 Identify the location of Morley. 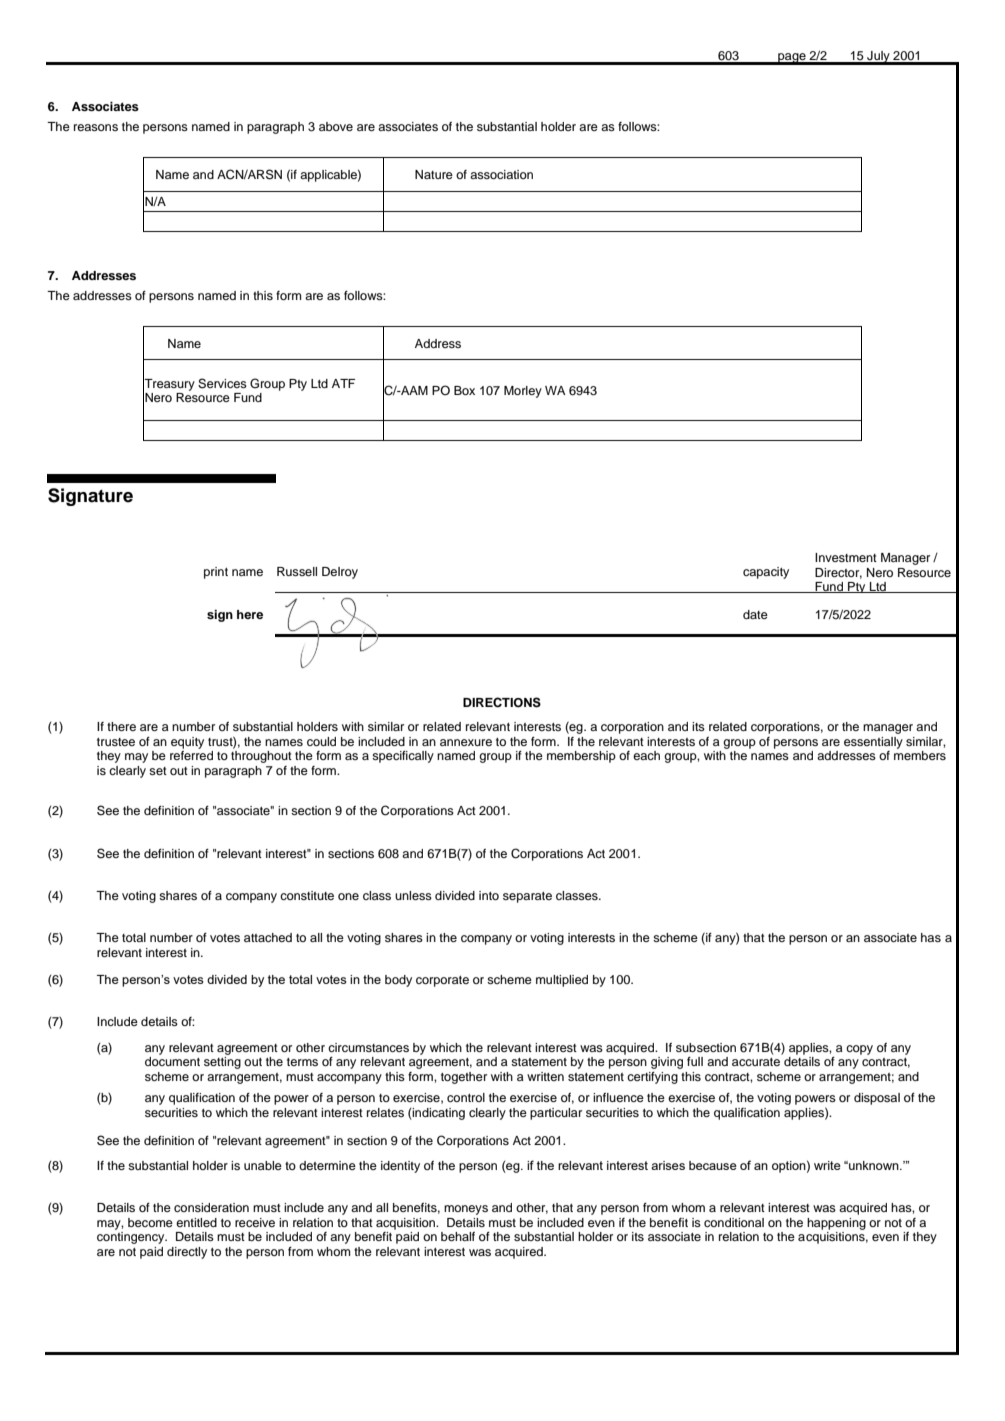
(523, 392).
